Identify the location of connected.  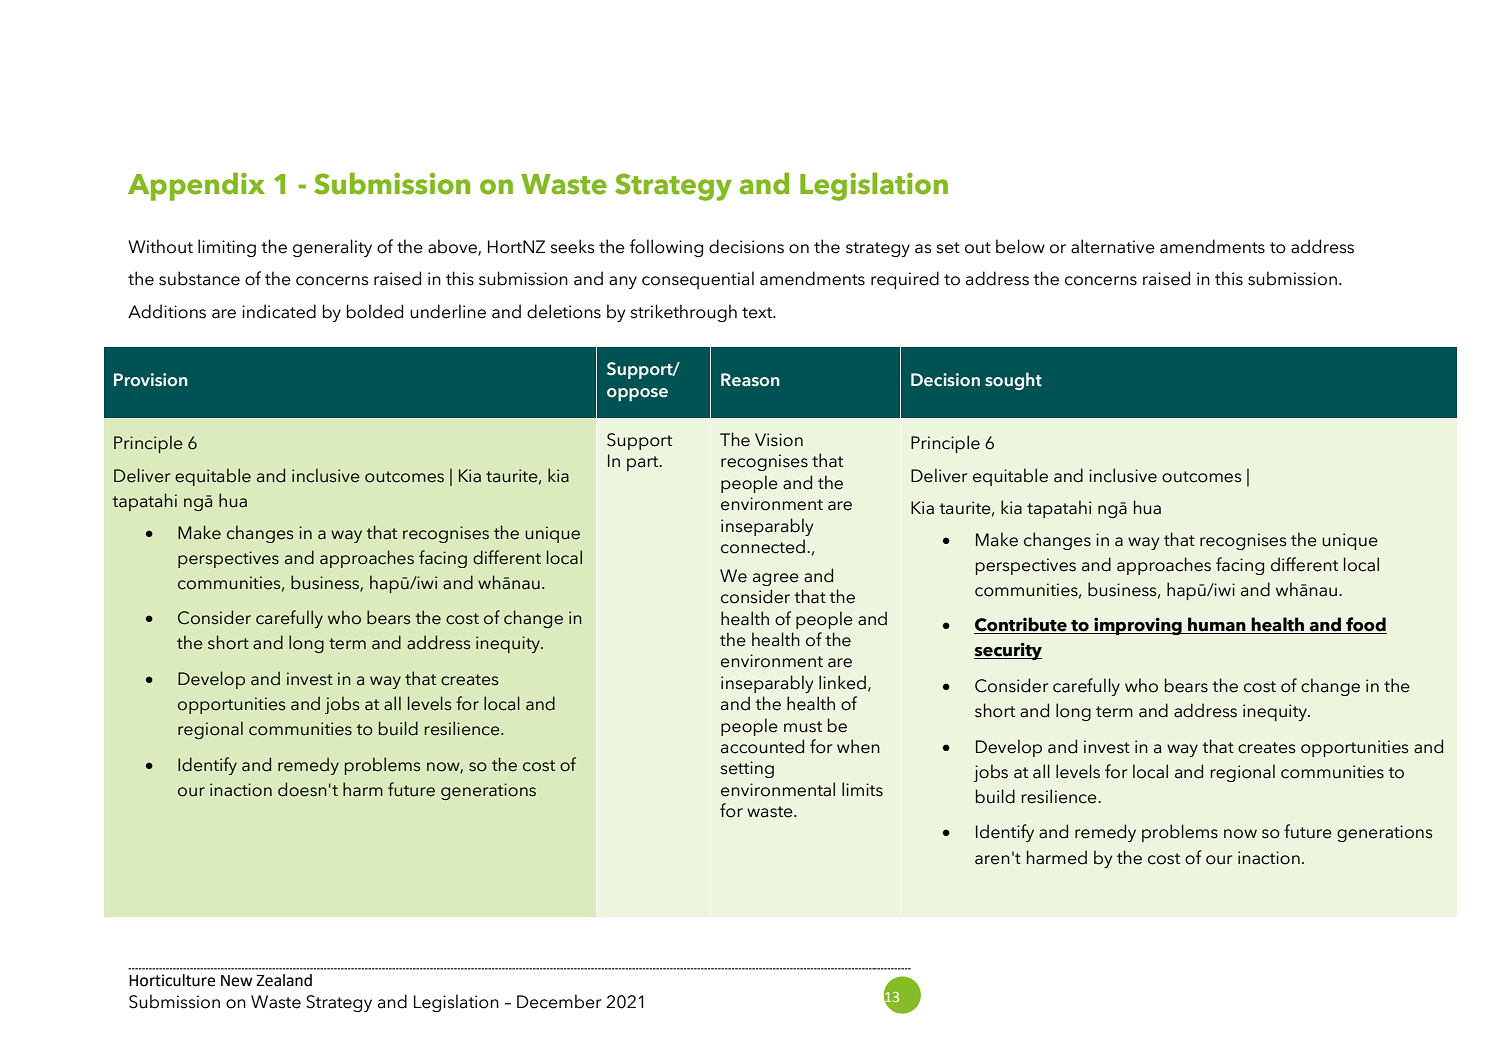
(763, 546).
